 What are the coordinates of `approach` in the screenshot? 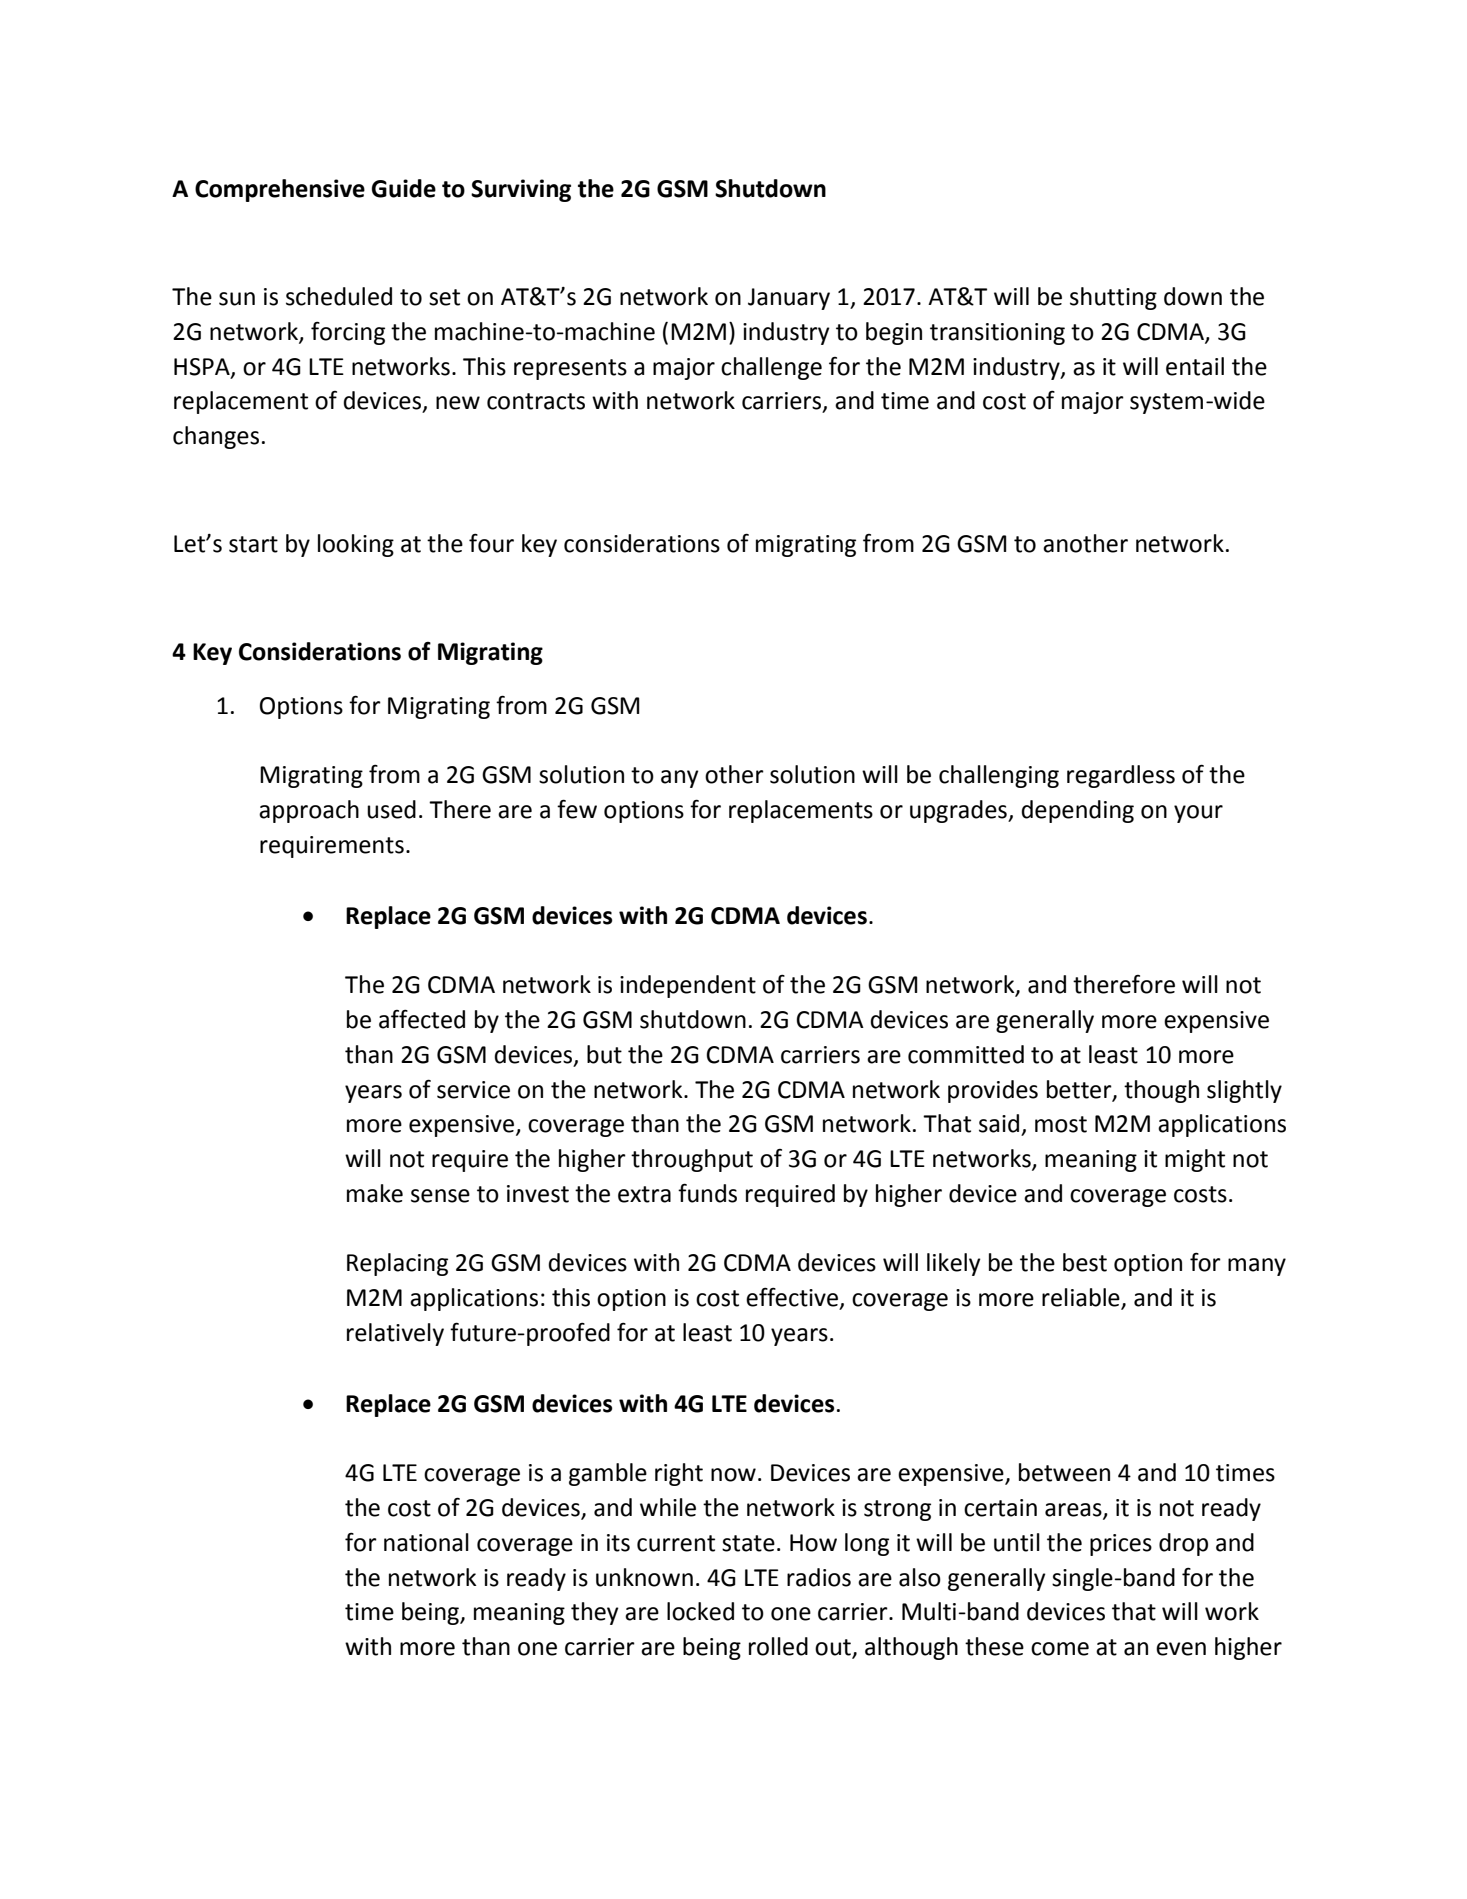 It's located at (309, 811).
